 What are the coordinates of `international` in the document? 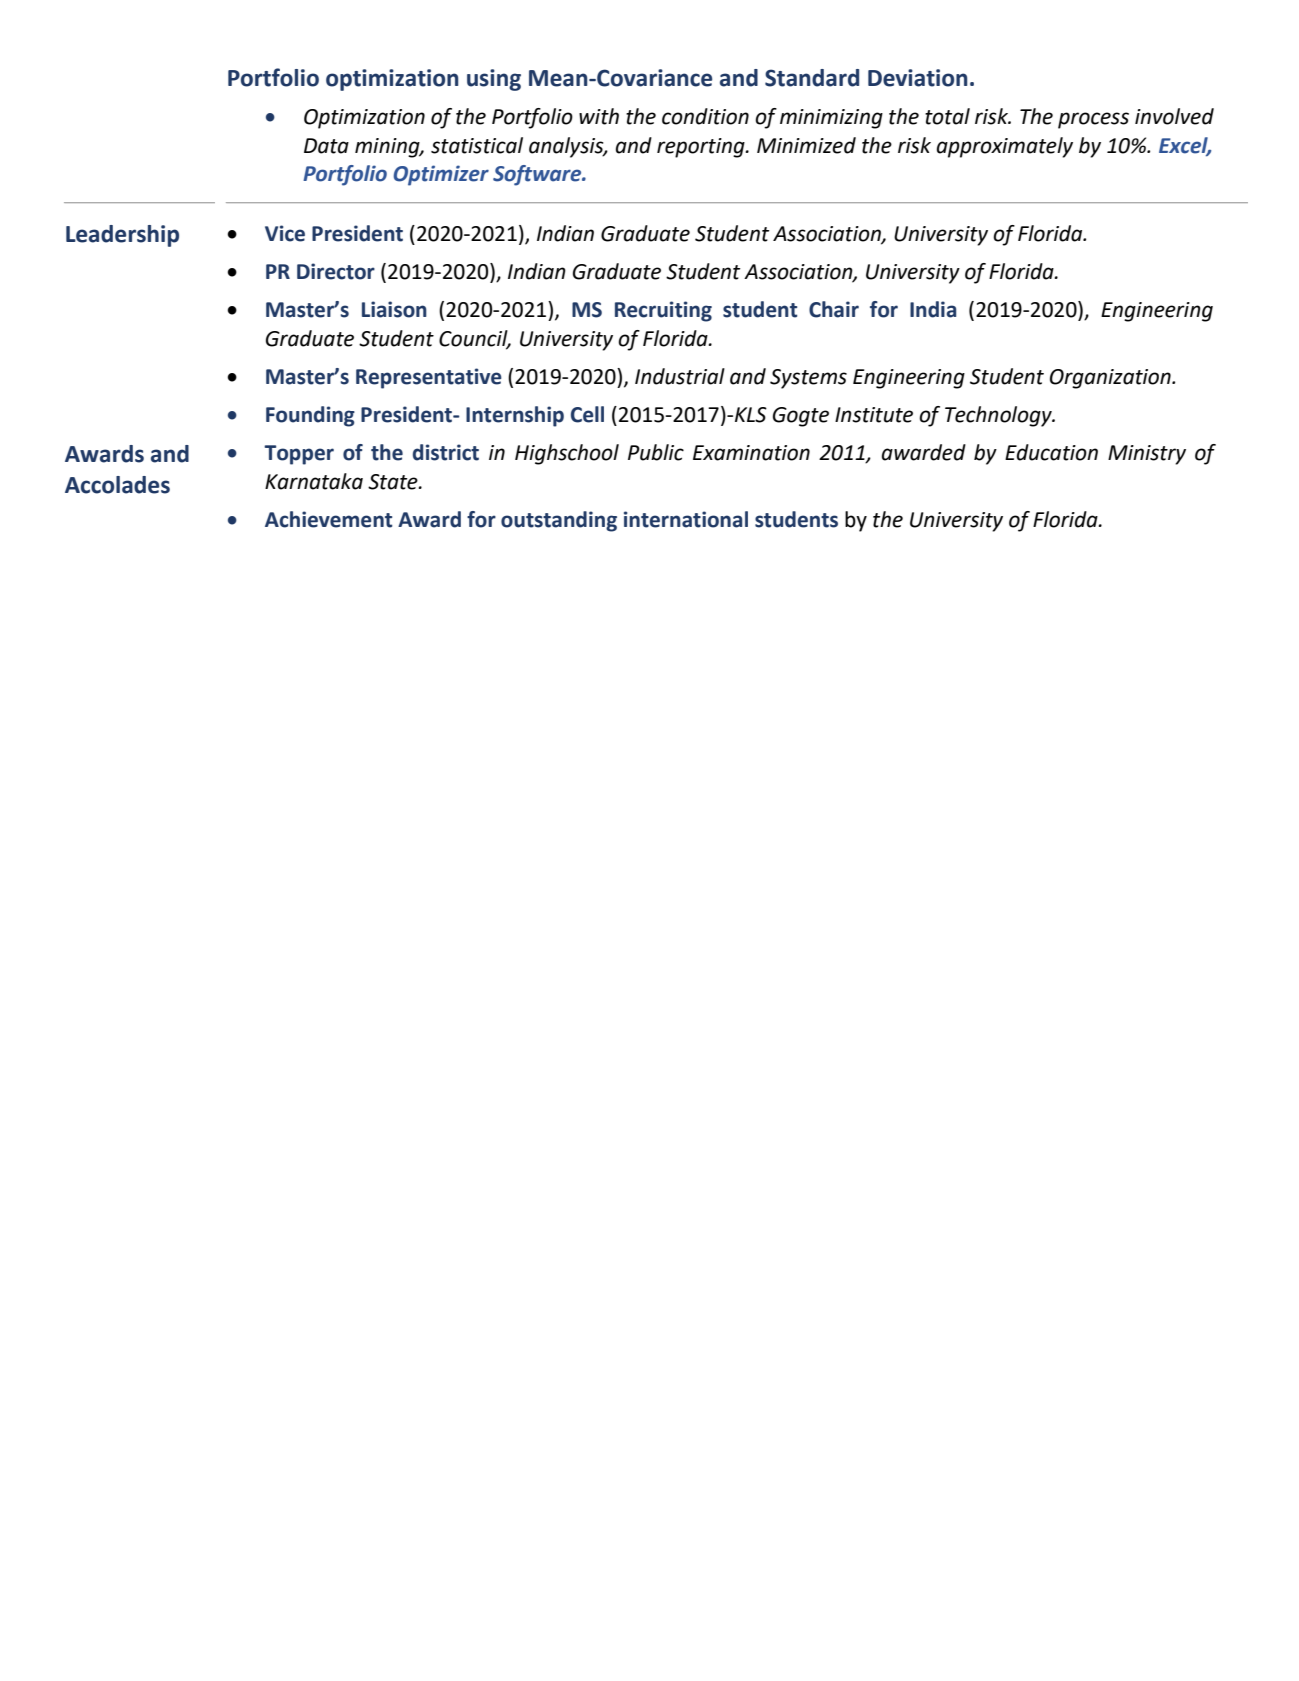 It's located at (686, 519).
